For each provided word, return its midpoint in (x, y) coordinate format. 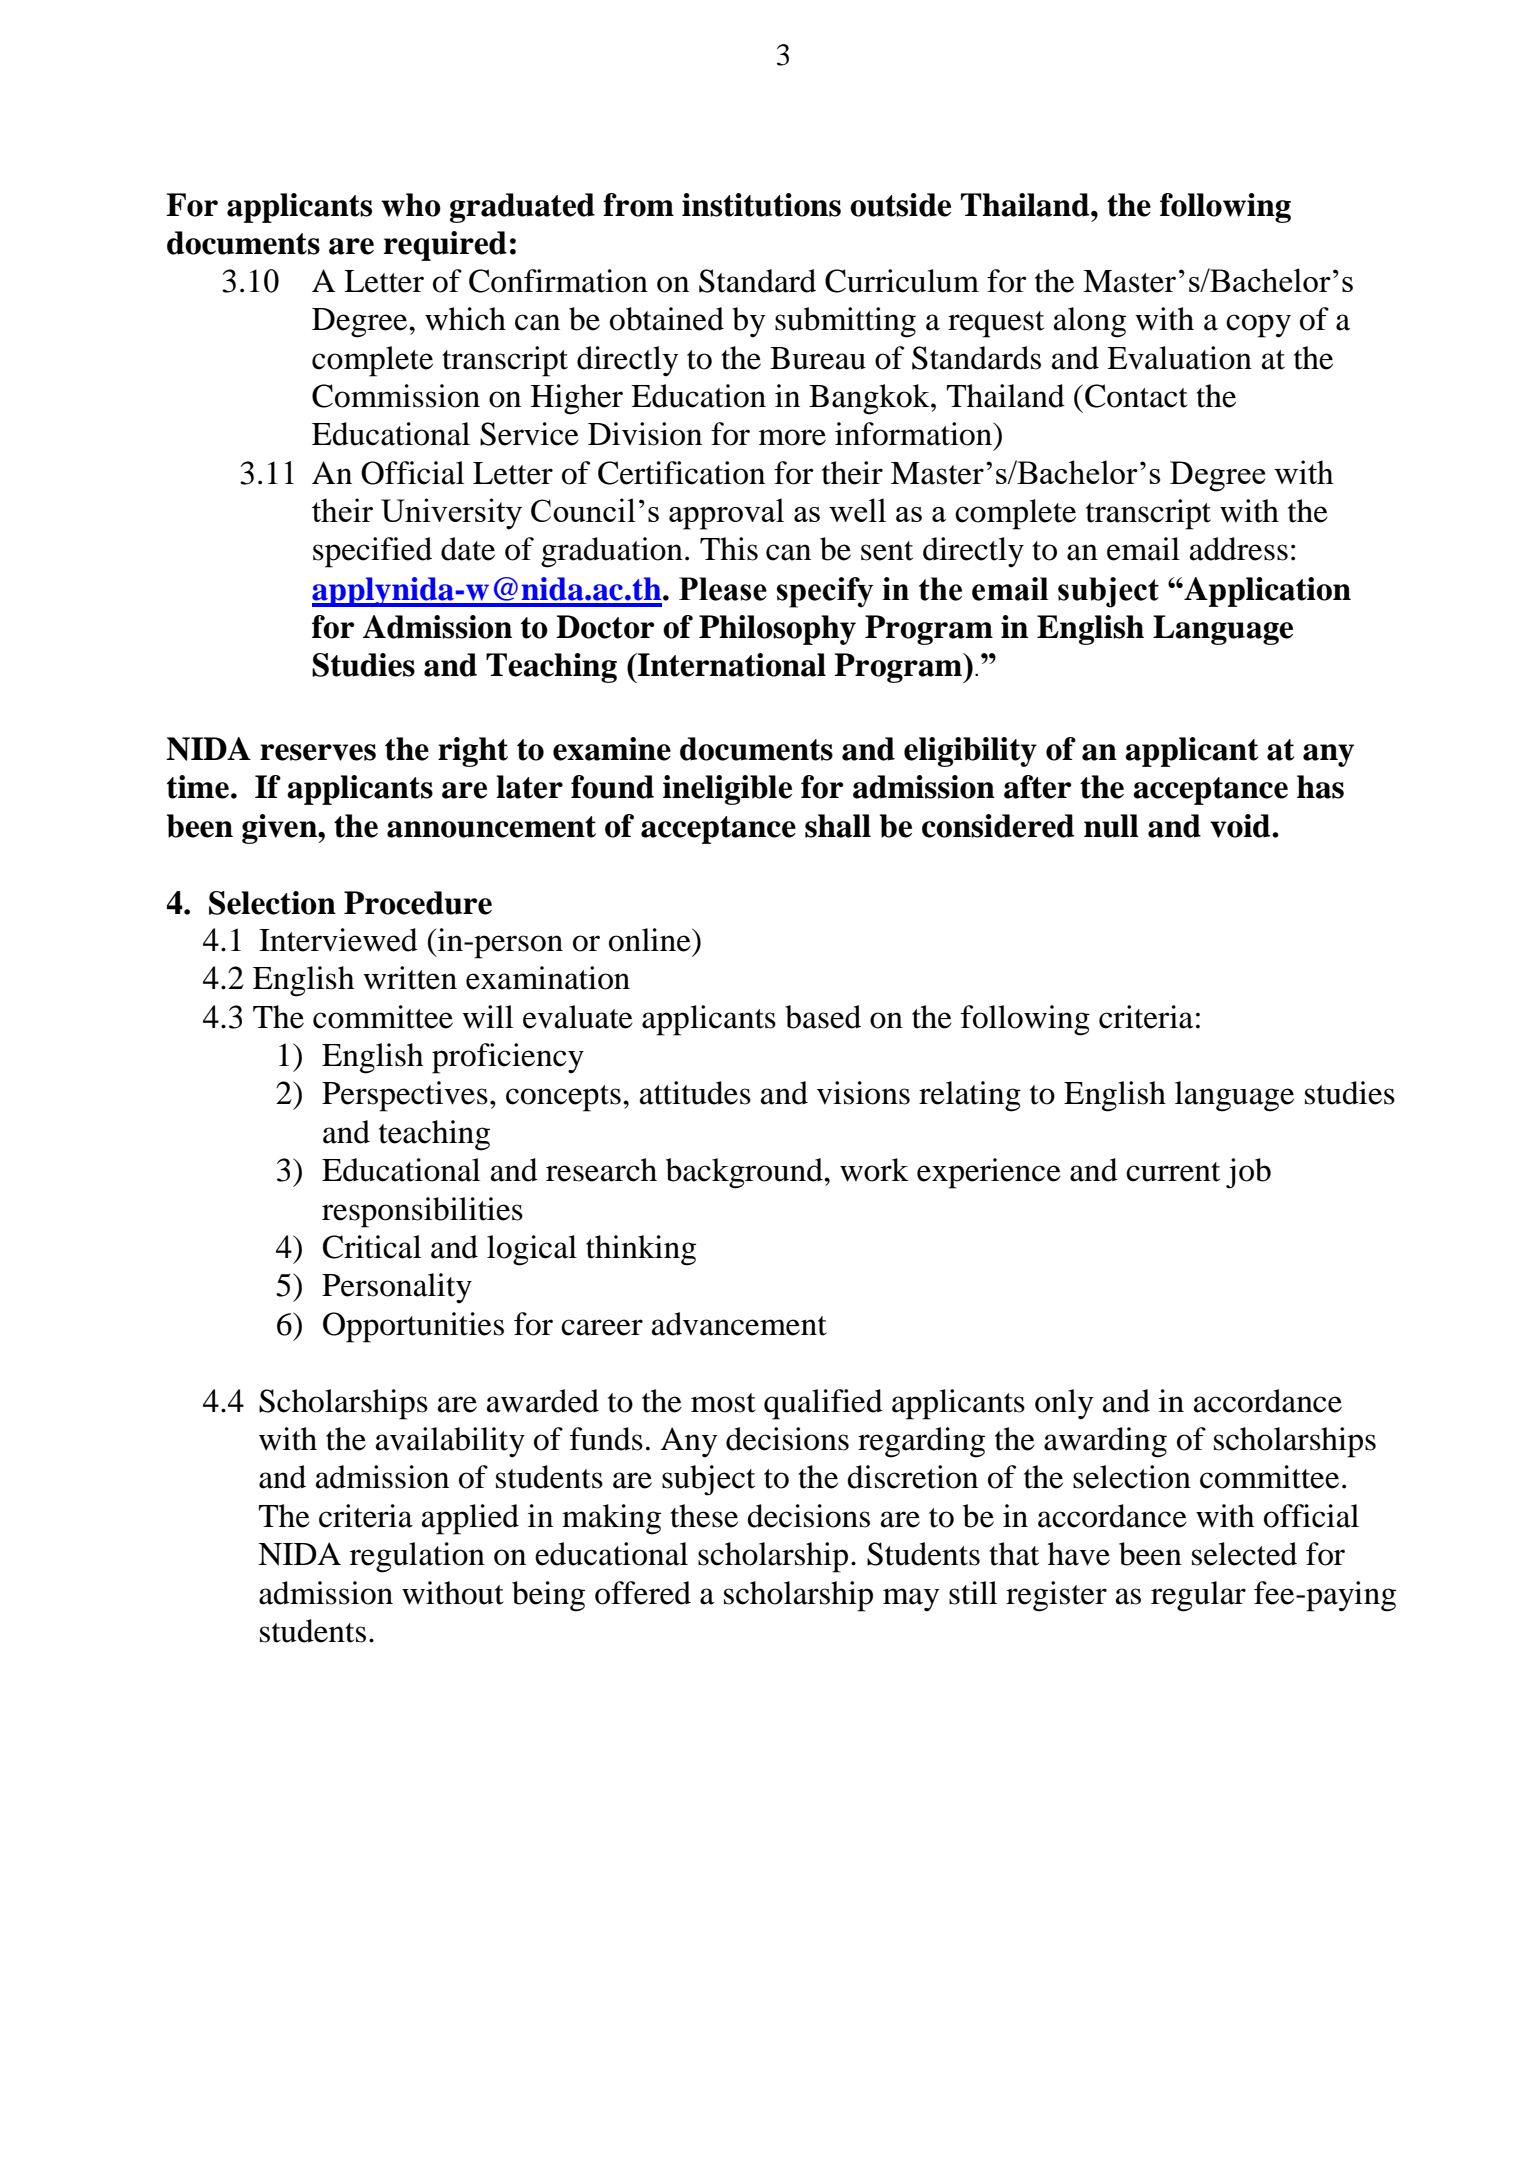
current (1173, 1172)
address (1239, 549)
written (410, 978)
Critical (372, 1247)
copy (1258, 326)
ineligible (727, 790)
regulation (417, 1557)
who (411, 205)
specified (372, 552)
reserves (318, 752)
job (1248, 1173)
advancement (739, 1324)
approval (726, 514)
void (1241, 826)
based (823, 1017)
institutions (761, 205)
